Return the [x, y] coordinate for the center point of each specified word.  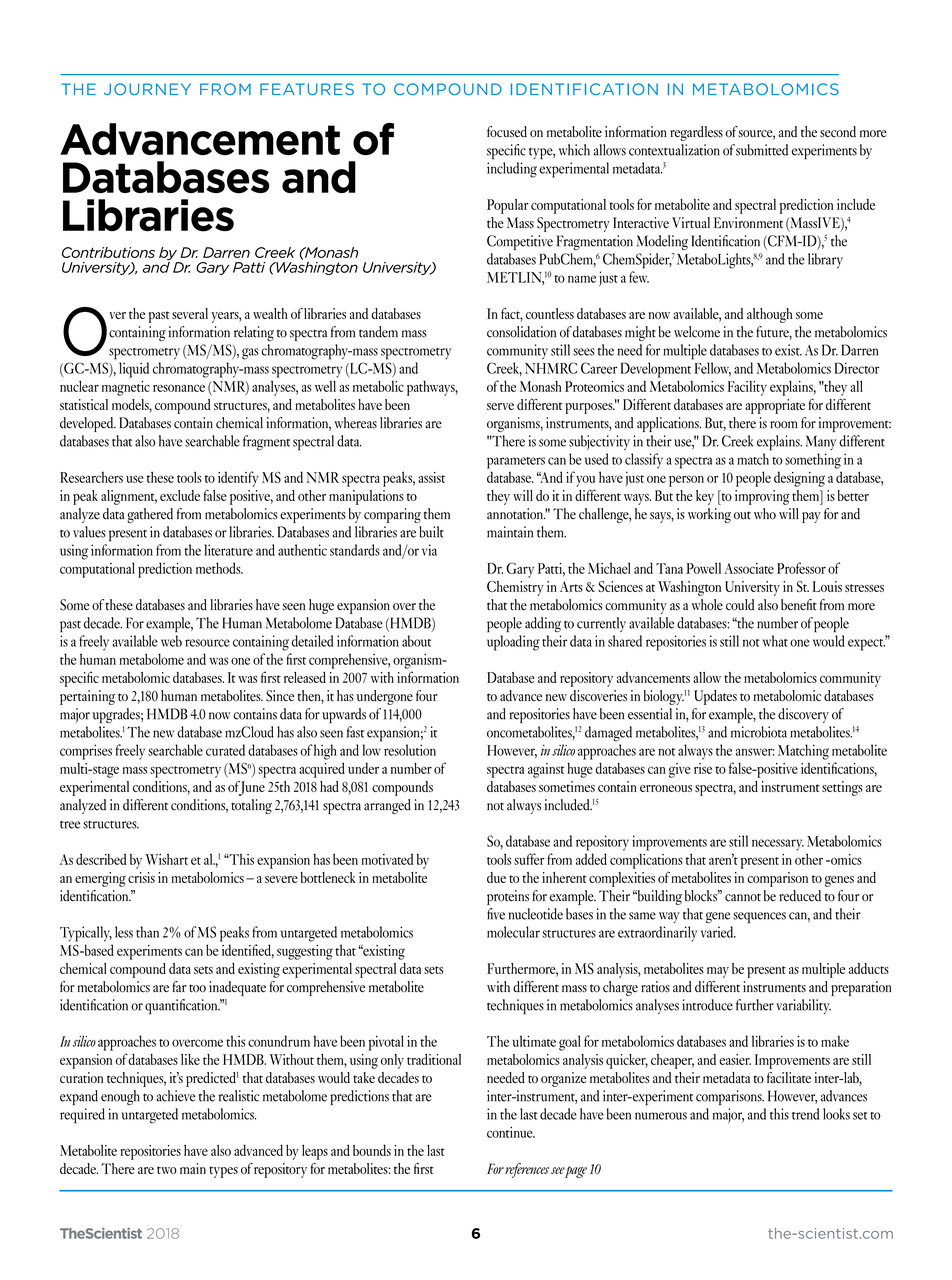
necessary [778, 845]
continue [511, 1132]
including [512, 170]
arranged [387, 806]
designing [799, 479]
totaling [251, 806]
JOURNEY [147, 89]
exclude [180, 495]
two [167, 1170]
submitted [762, 150]
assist [431, 477]
